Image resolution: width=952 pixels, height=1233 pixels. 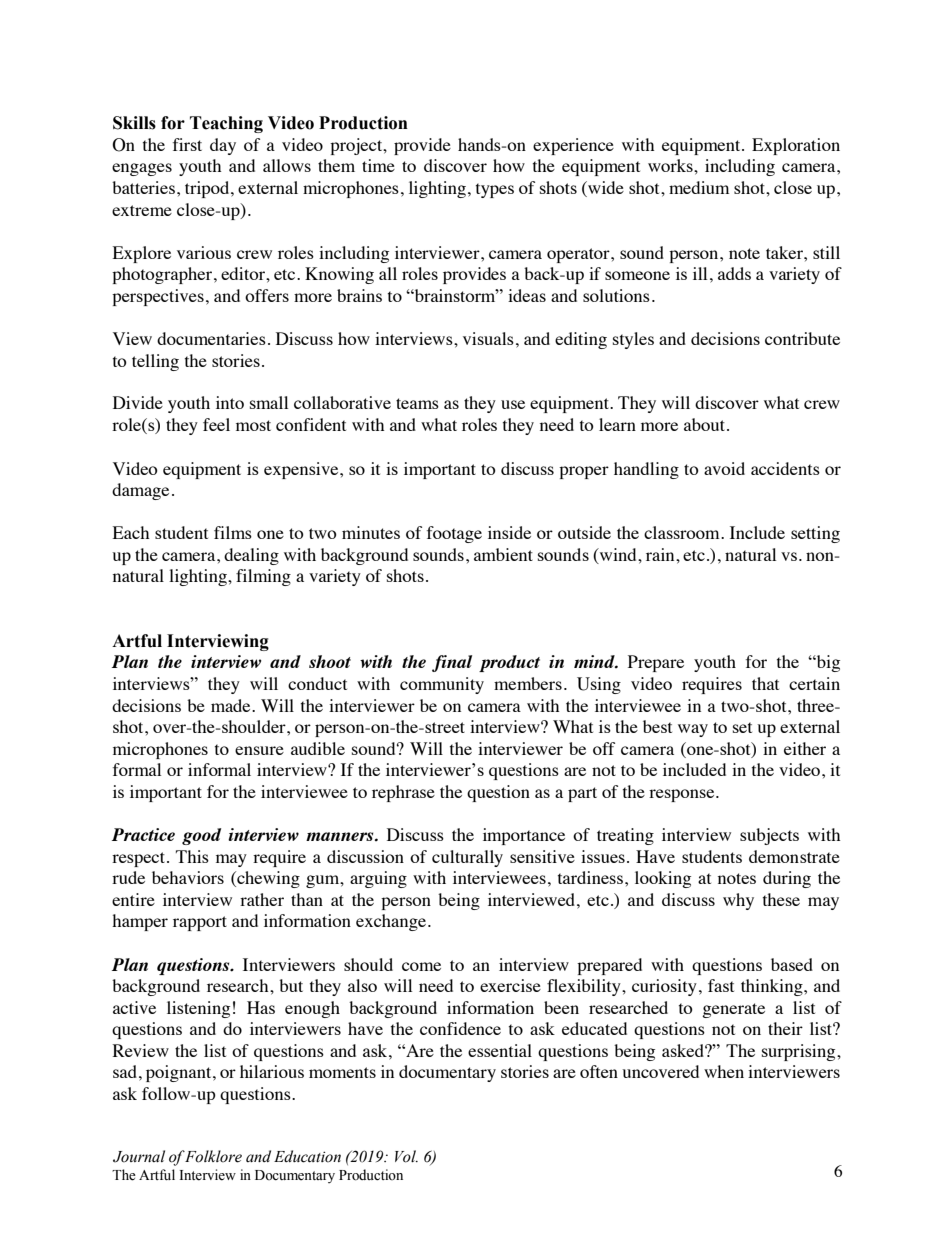 What do you see at coordinates (724, 468) in the screenshot?
I see `avoid` at bounding box center [724, 468].
